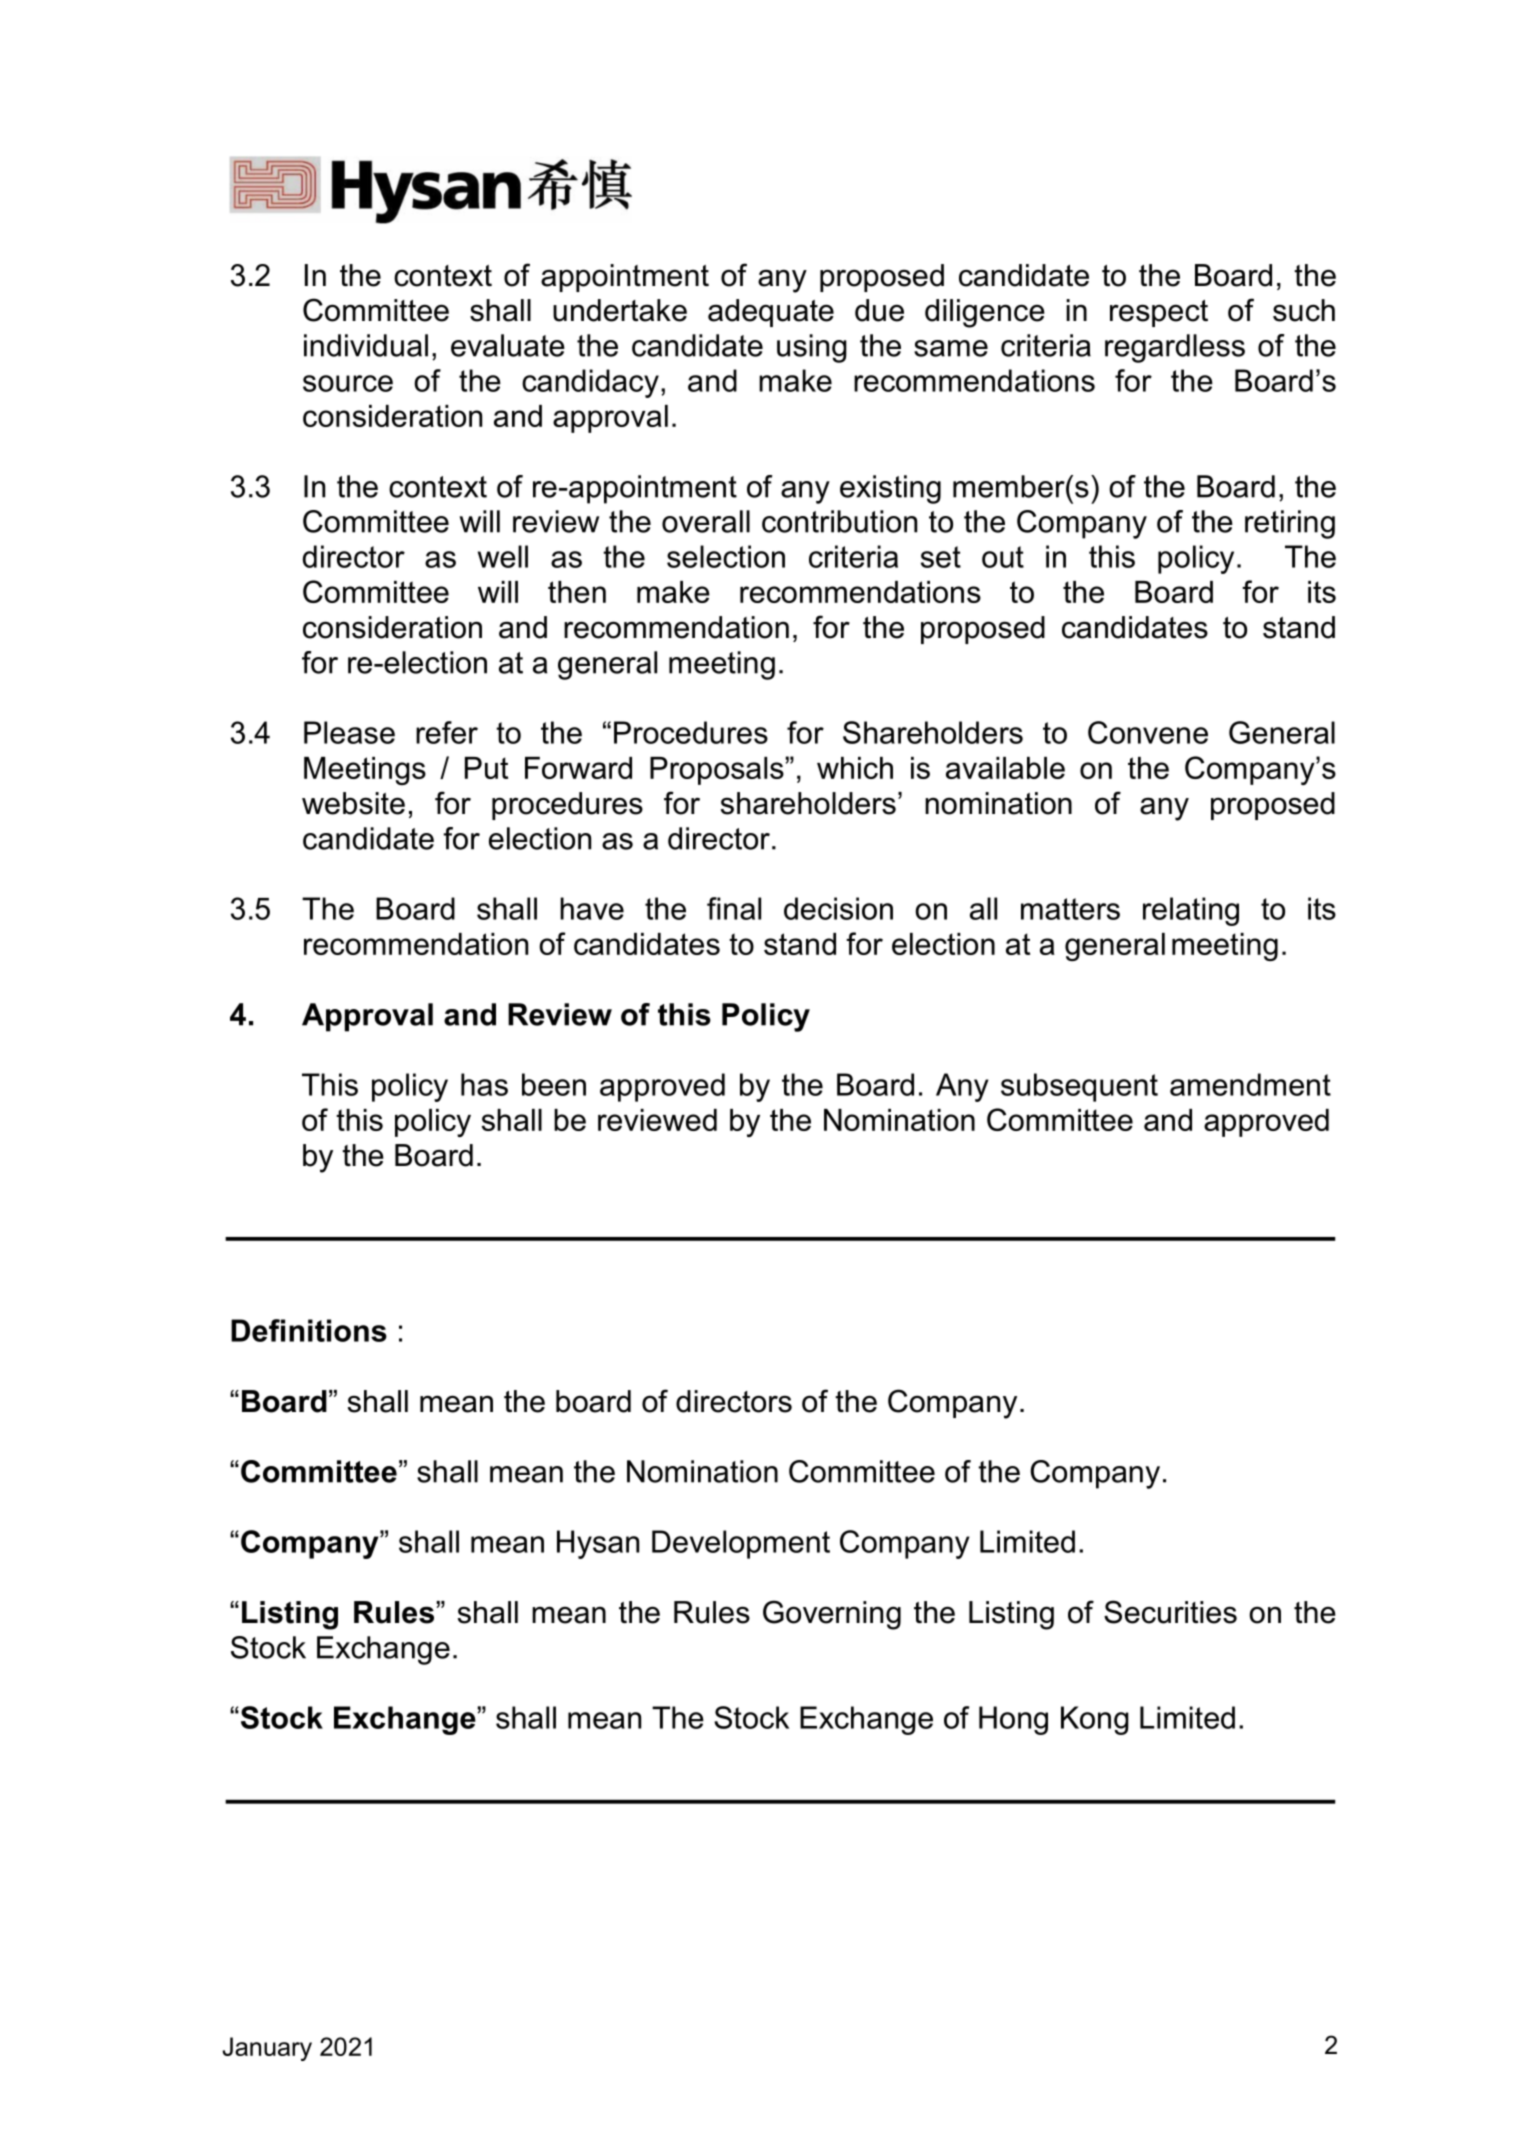 This document has width=1519, height=2148. I want to click on Kong, so click(1095, 1720).
